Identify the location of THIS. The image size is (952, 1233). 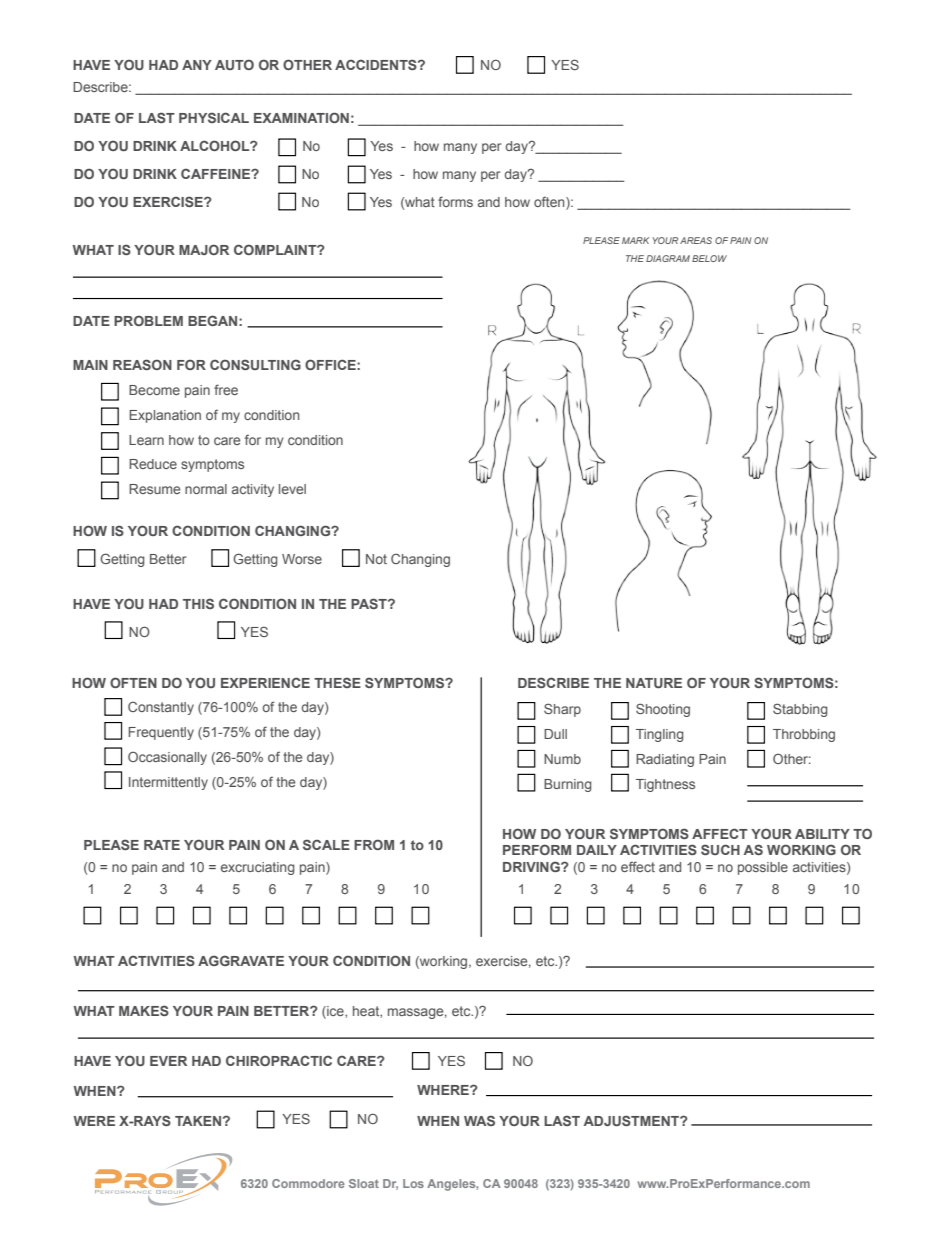
(198, 603).
